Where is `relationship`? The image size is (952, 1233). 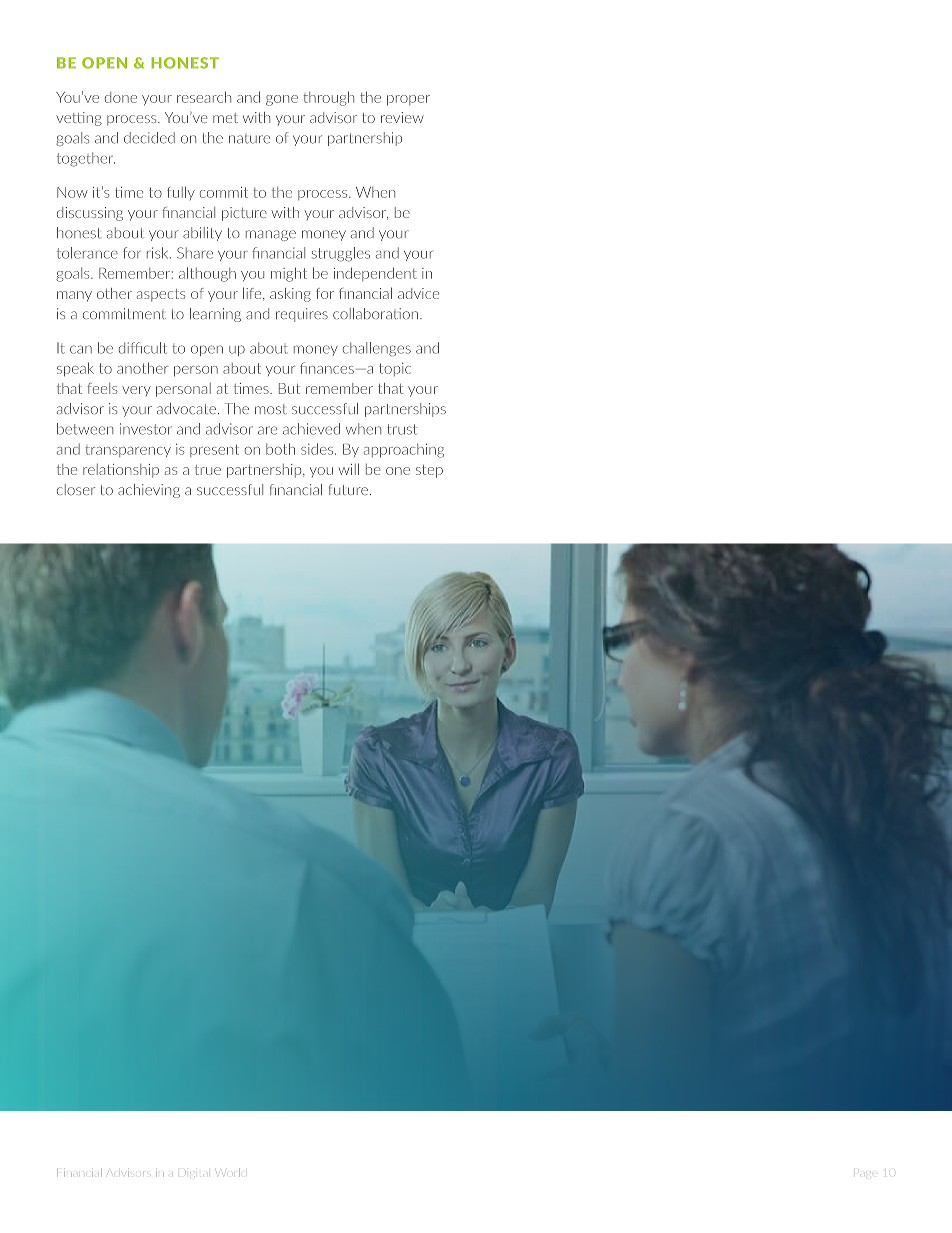
relationship is located at coordinates (121, 471).
